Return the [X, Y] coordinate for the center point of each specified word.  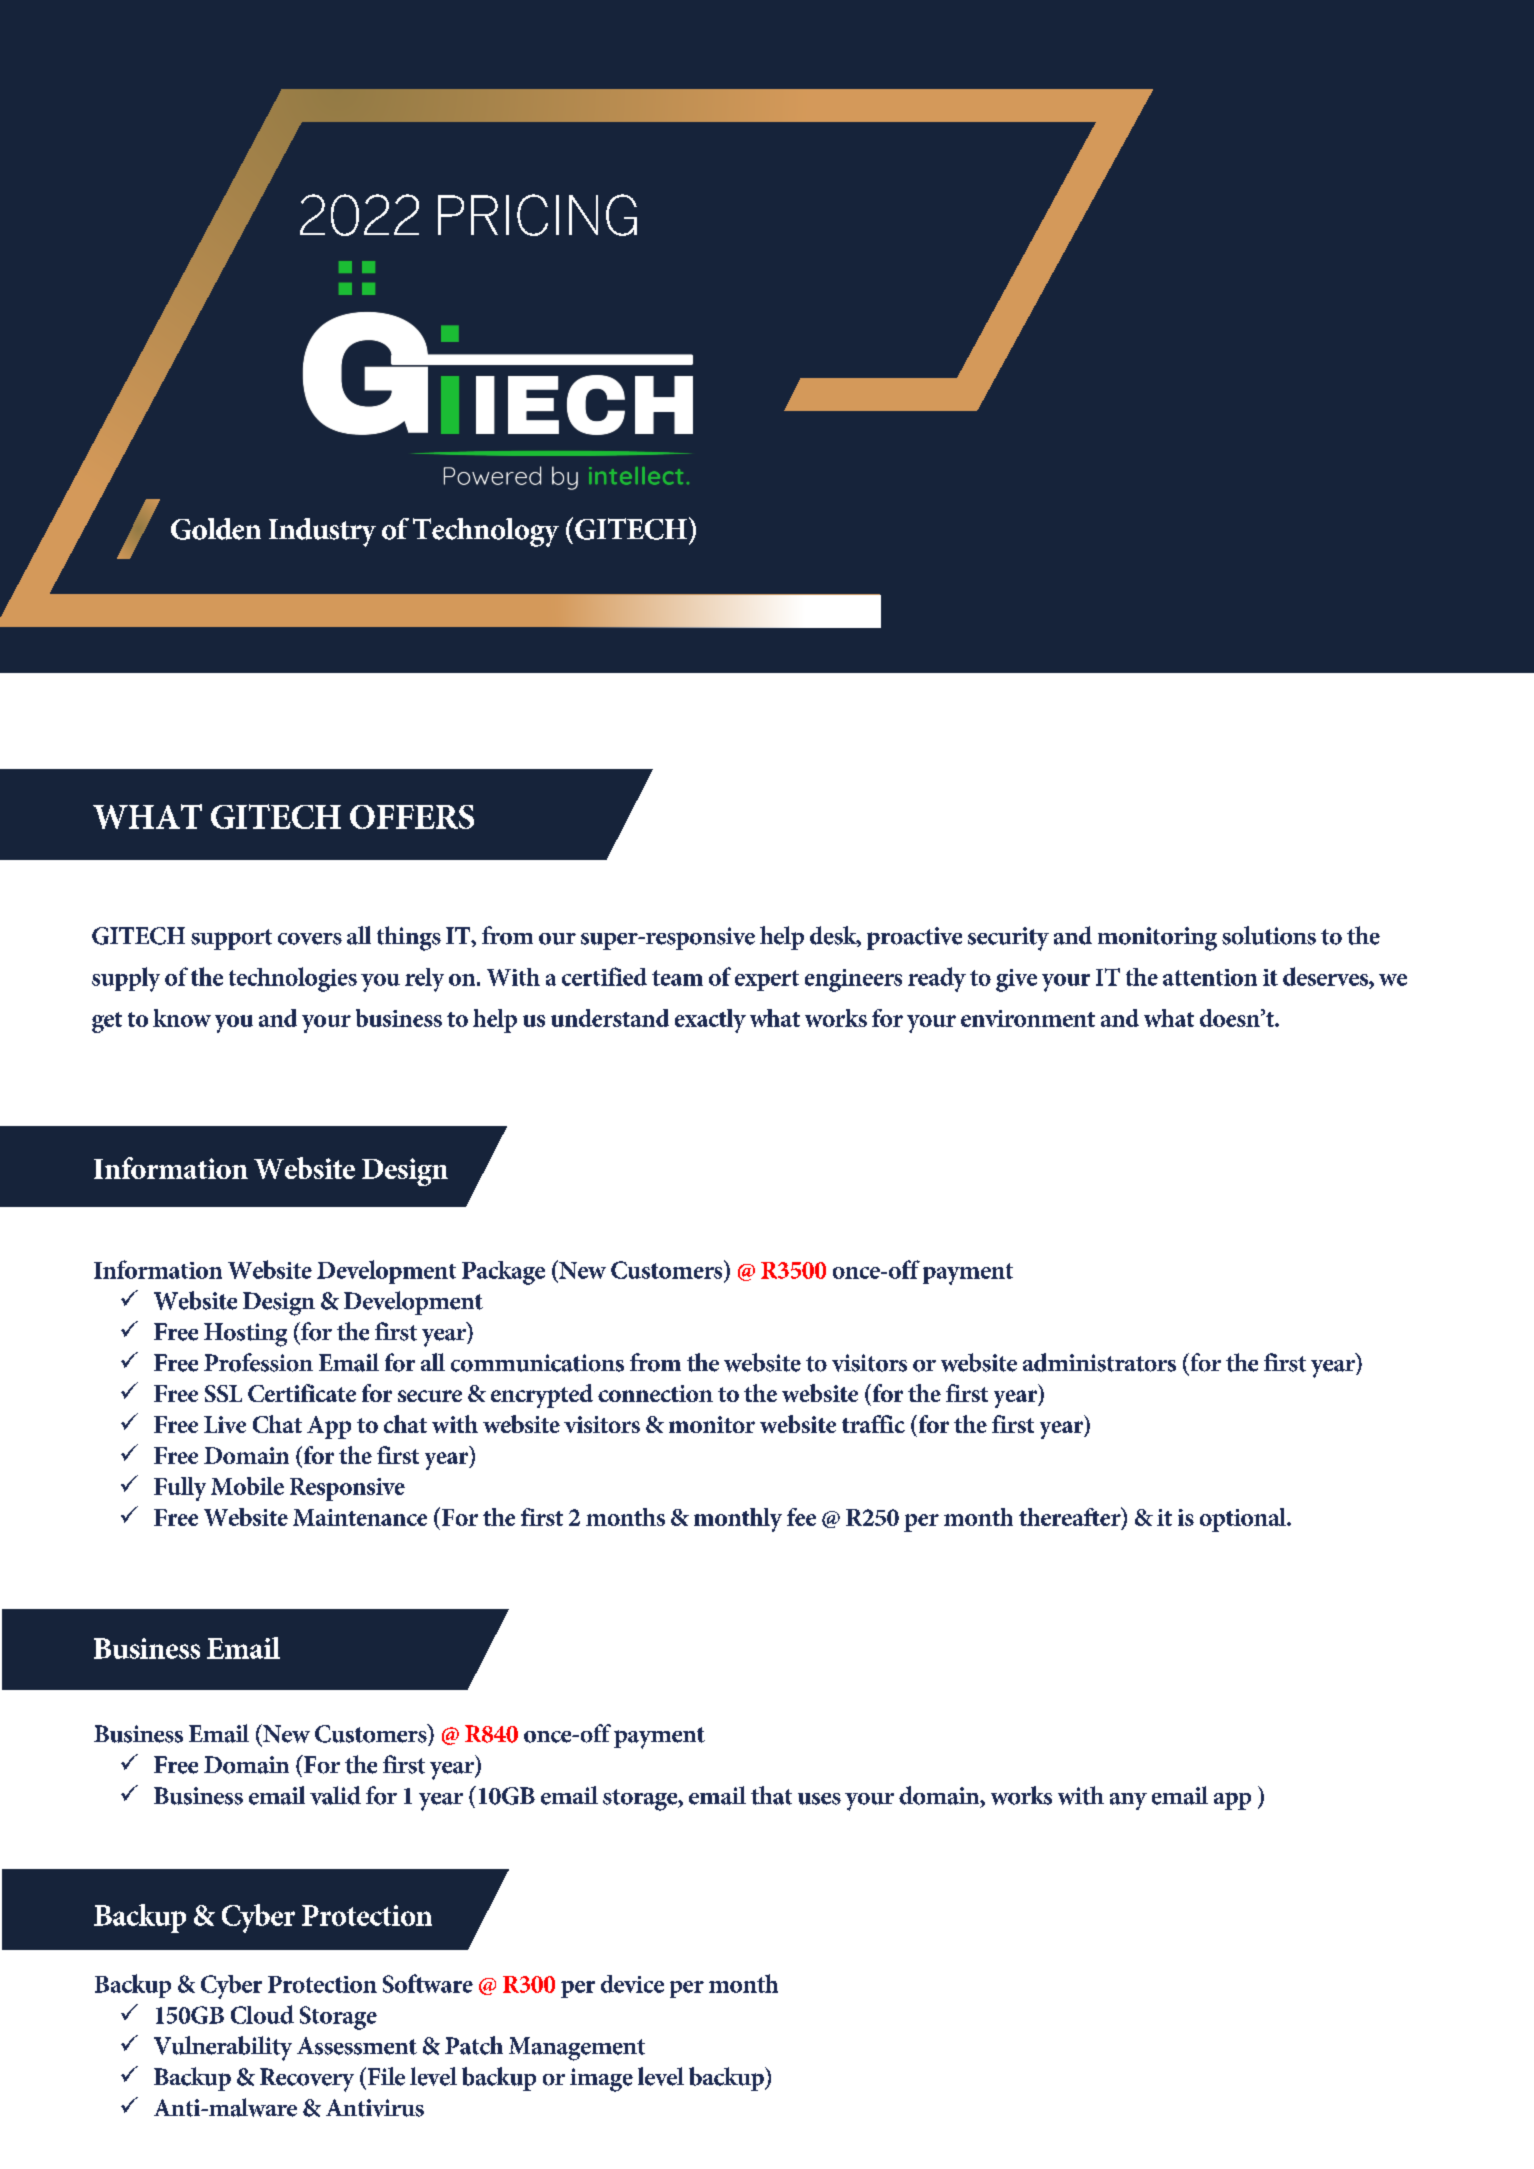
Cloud [262, 2014]
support [231, 939]
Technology [486, 532]
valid [335, 1795]
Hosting [245, 1335]
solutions [1269, 935]
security [1008, 939]
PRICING [537, 215]
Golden [216, 529]
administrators [1099, 1362]
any [1128, 1801]
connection [655, 1393]
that [771, 1795]
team [677, 978]
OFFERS [412, 817]
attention [1210, 977]
